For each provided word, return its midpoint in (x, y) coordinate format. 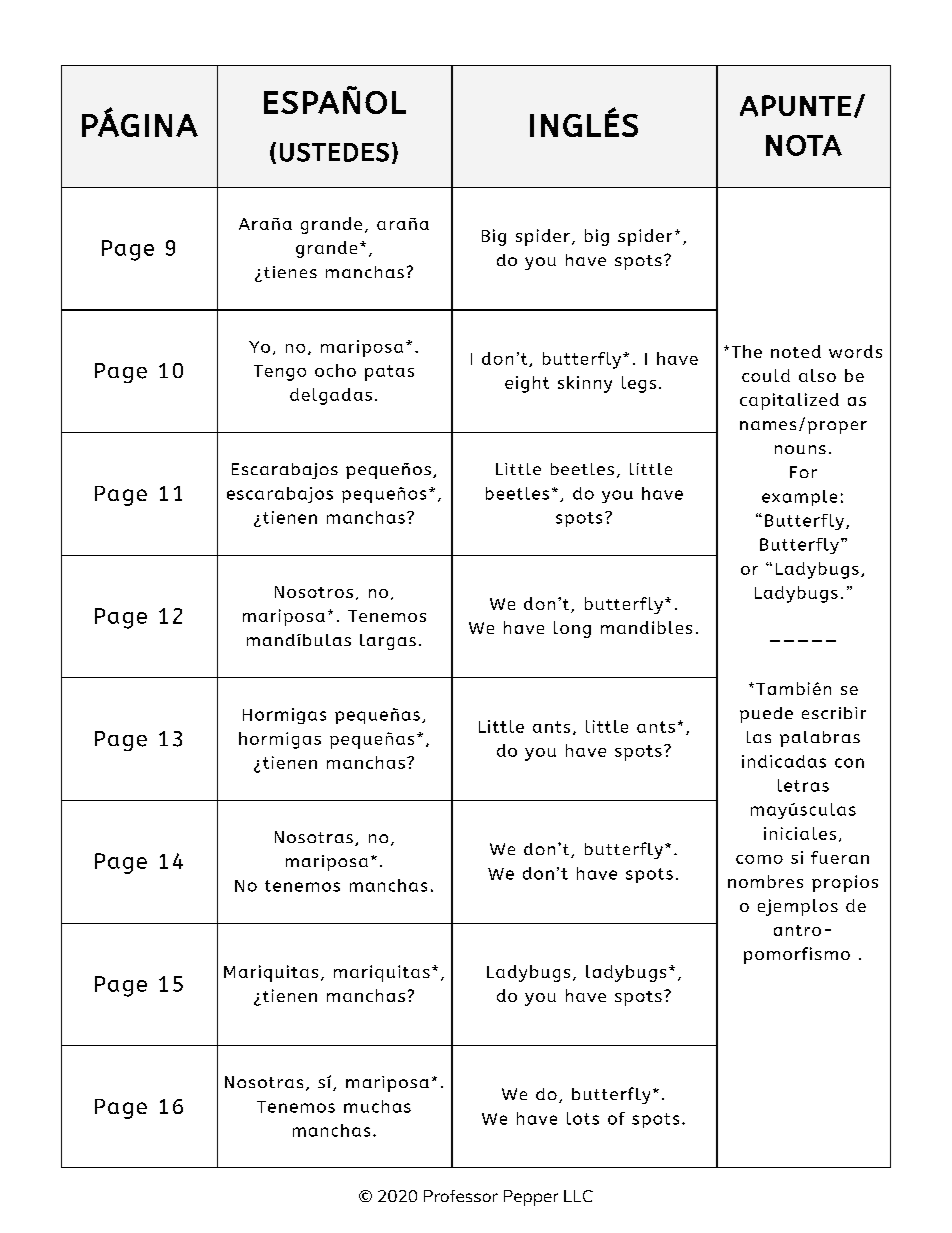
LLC (578, 1196)
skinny (585, 384)
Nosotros (314, 592)
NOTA (804, 145)
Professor (461, 1196)
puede (766, 715)
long (572, 629)
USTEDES (334, 152)
